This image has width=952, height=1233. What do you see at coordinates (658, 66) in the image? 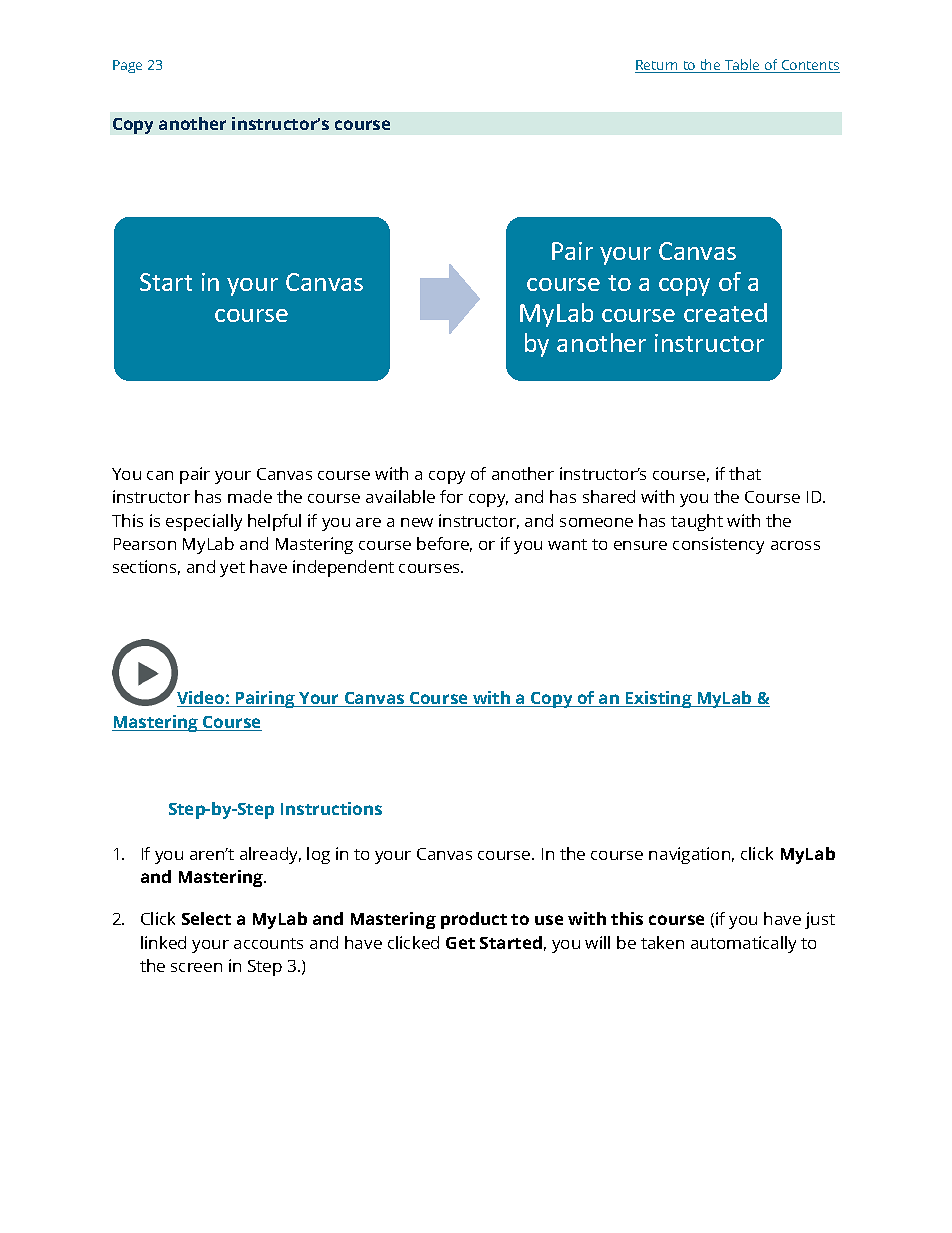
I see `Return` at bounding box center [658, 66].
